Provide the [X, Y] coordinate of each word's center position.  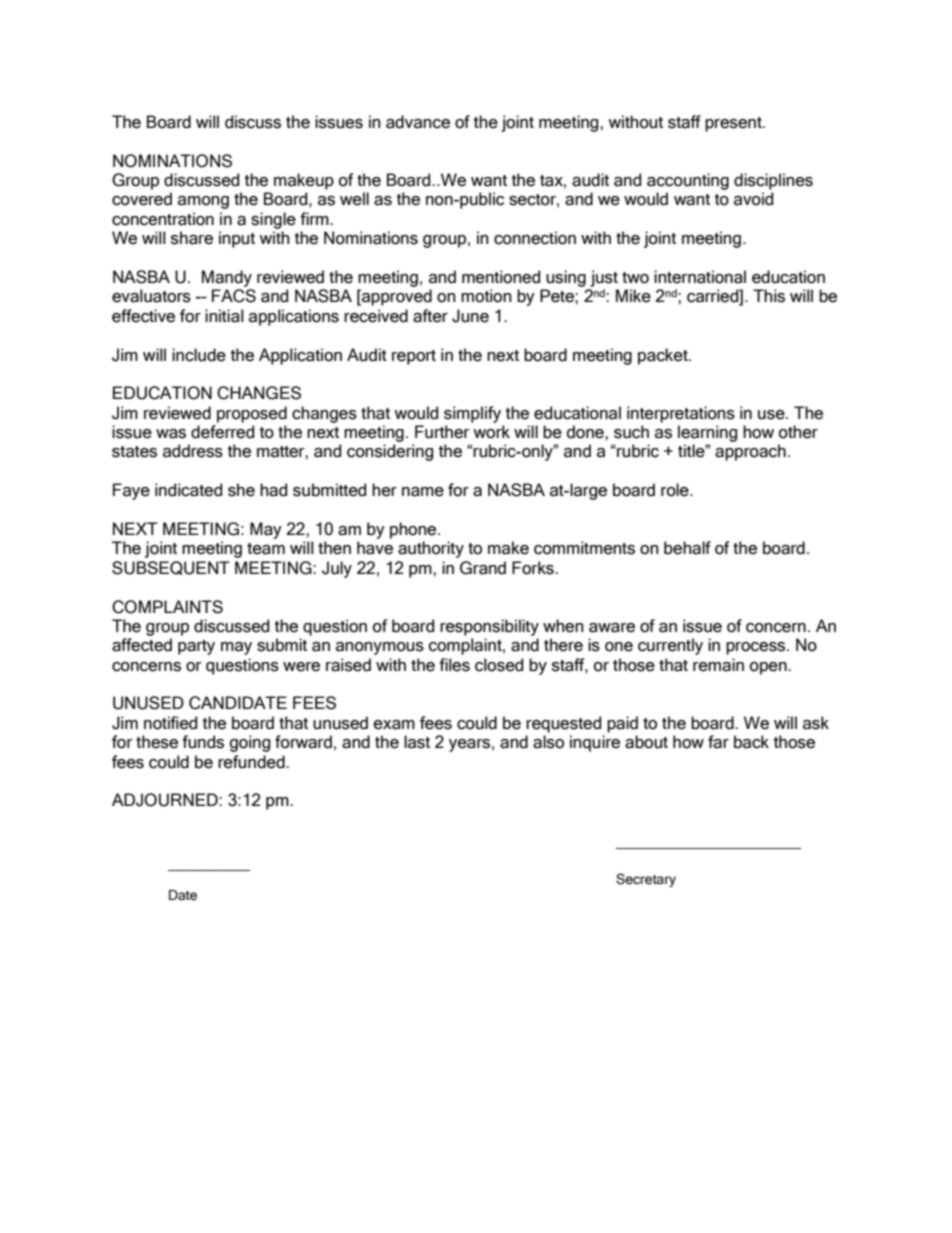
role [676, 490]
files [454, 665]
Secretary [646, 880]
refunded [252, 762]
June [470, 316]
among [203, 202]
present [734, 124]
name [423, 492]
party [196, 647]
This [769, 296]
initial [224, 316]
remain [718, 665]
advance [418, 122]
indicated [188, 490]
